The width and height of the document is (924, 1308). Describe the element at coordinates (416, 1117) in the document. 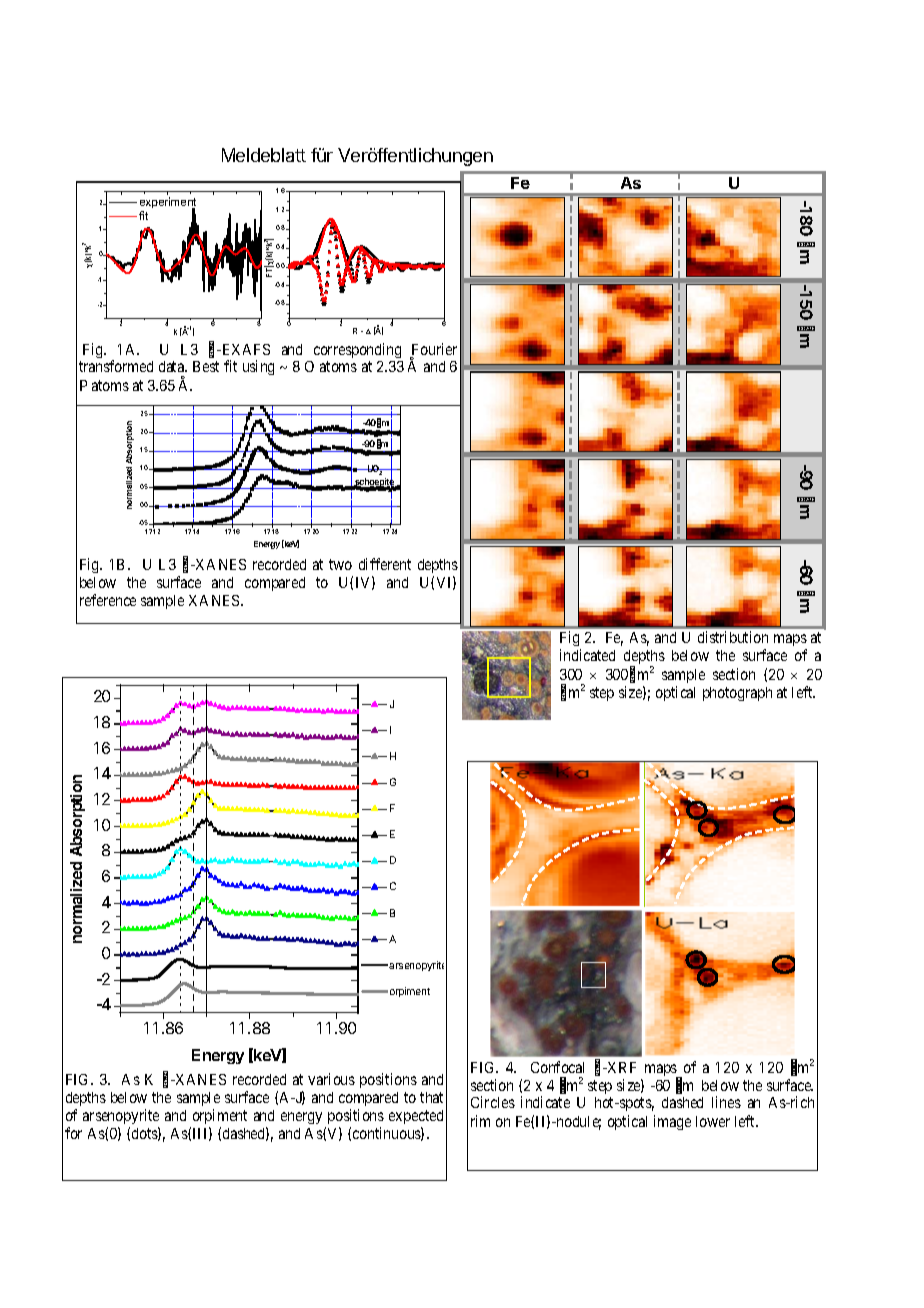

I see `expected` at that location.
